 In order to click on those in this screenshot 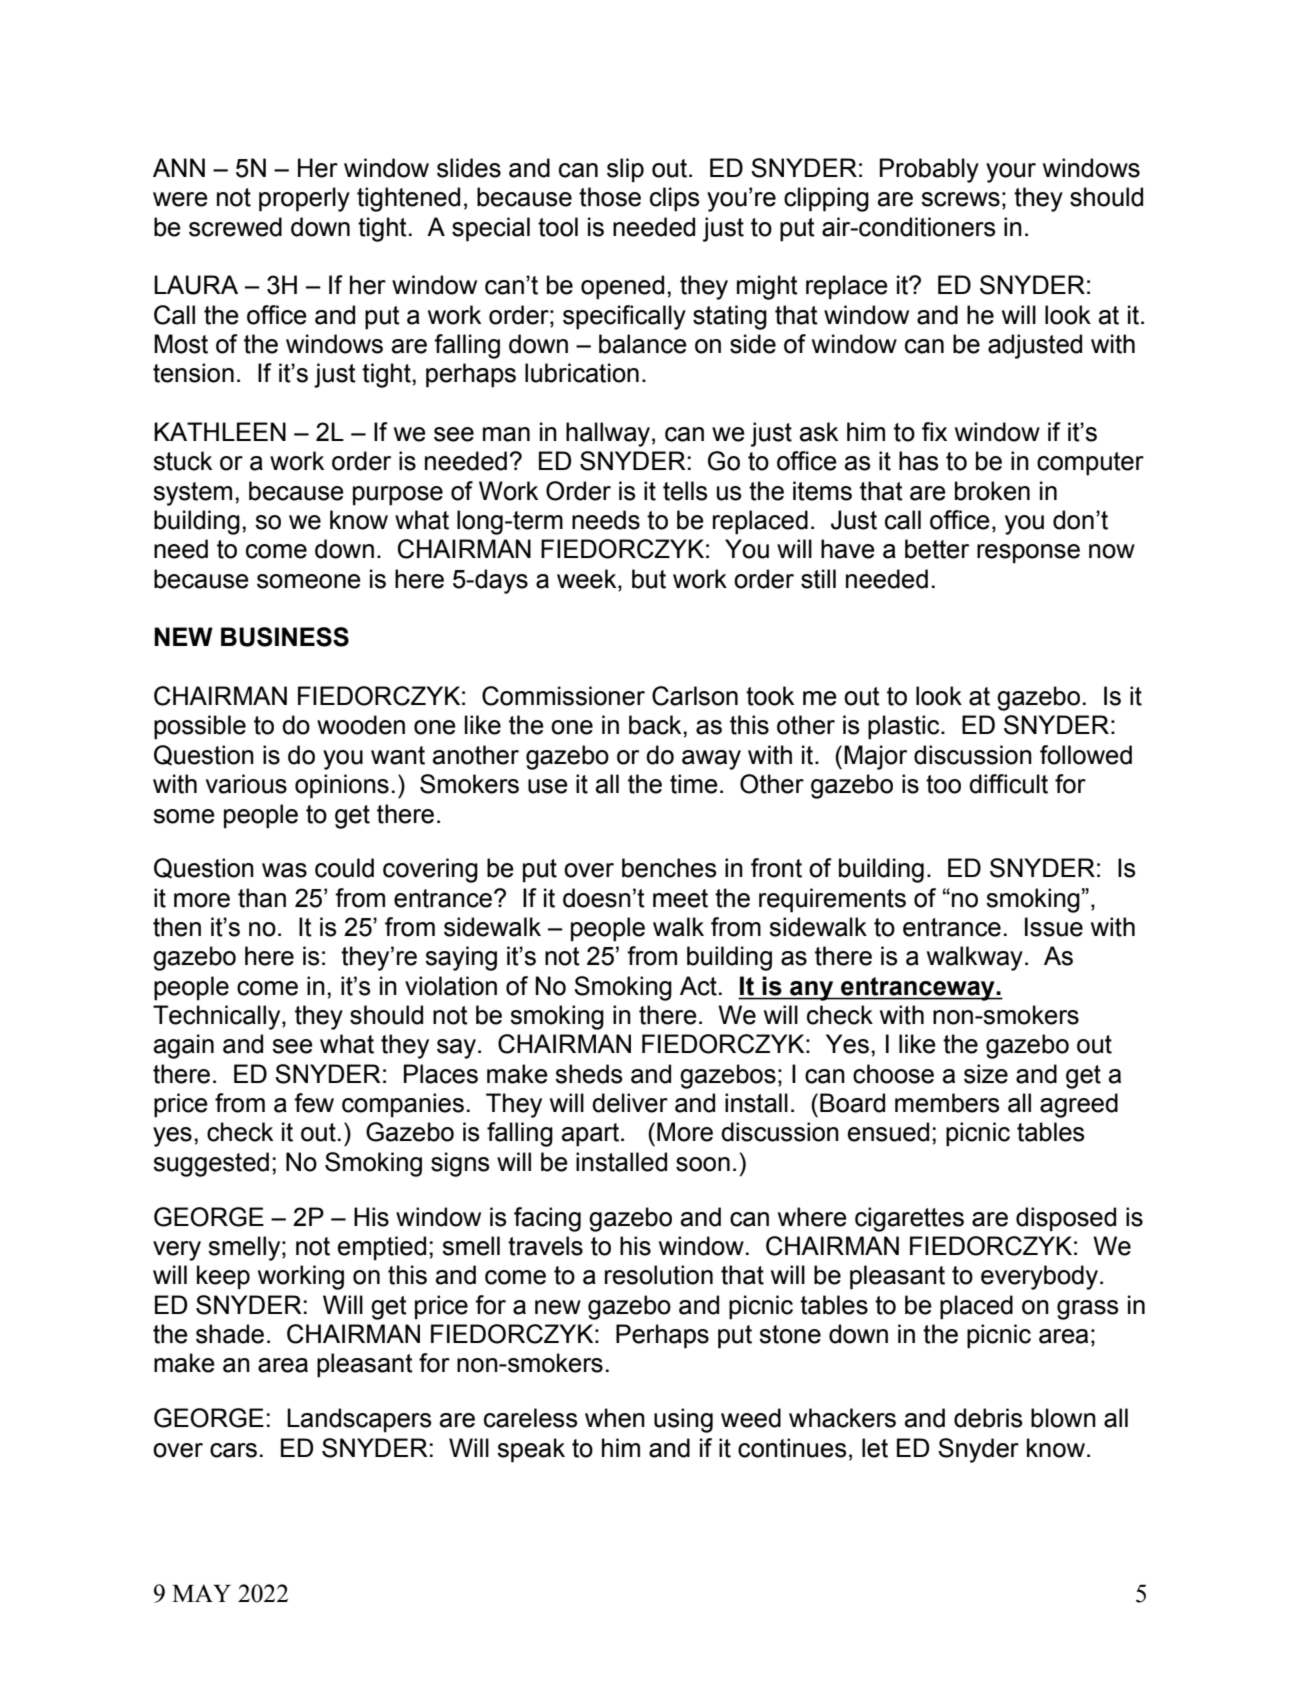, I will do `click(610, 197)`.
